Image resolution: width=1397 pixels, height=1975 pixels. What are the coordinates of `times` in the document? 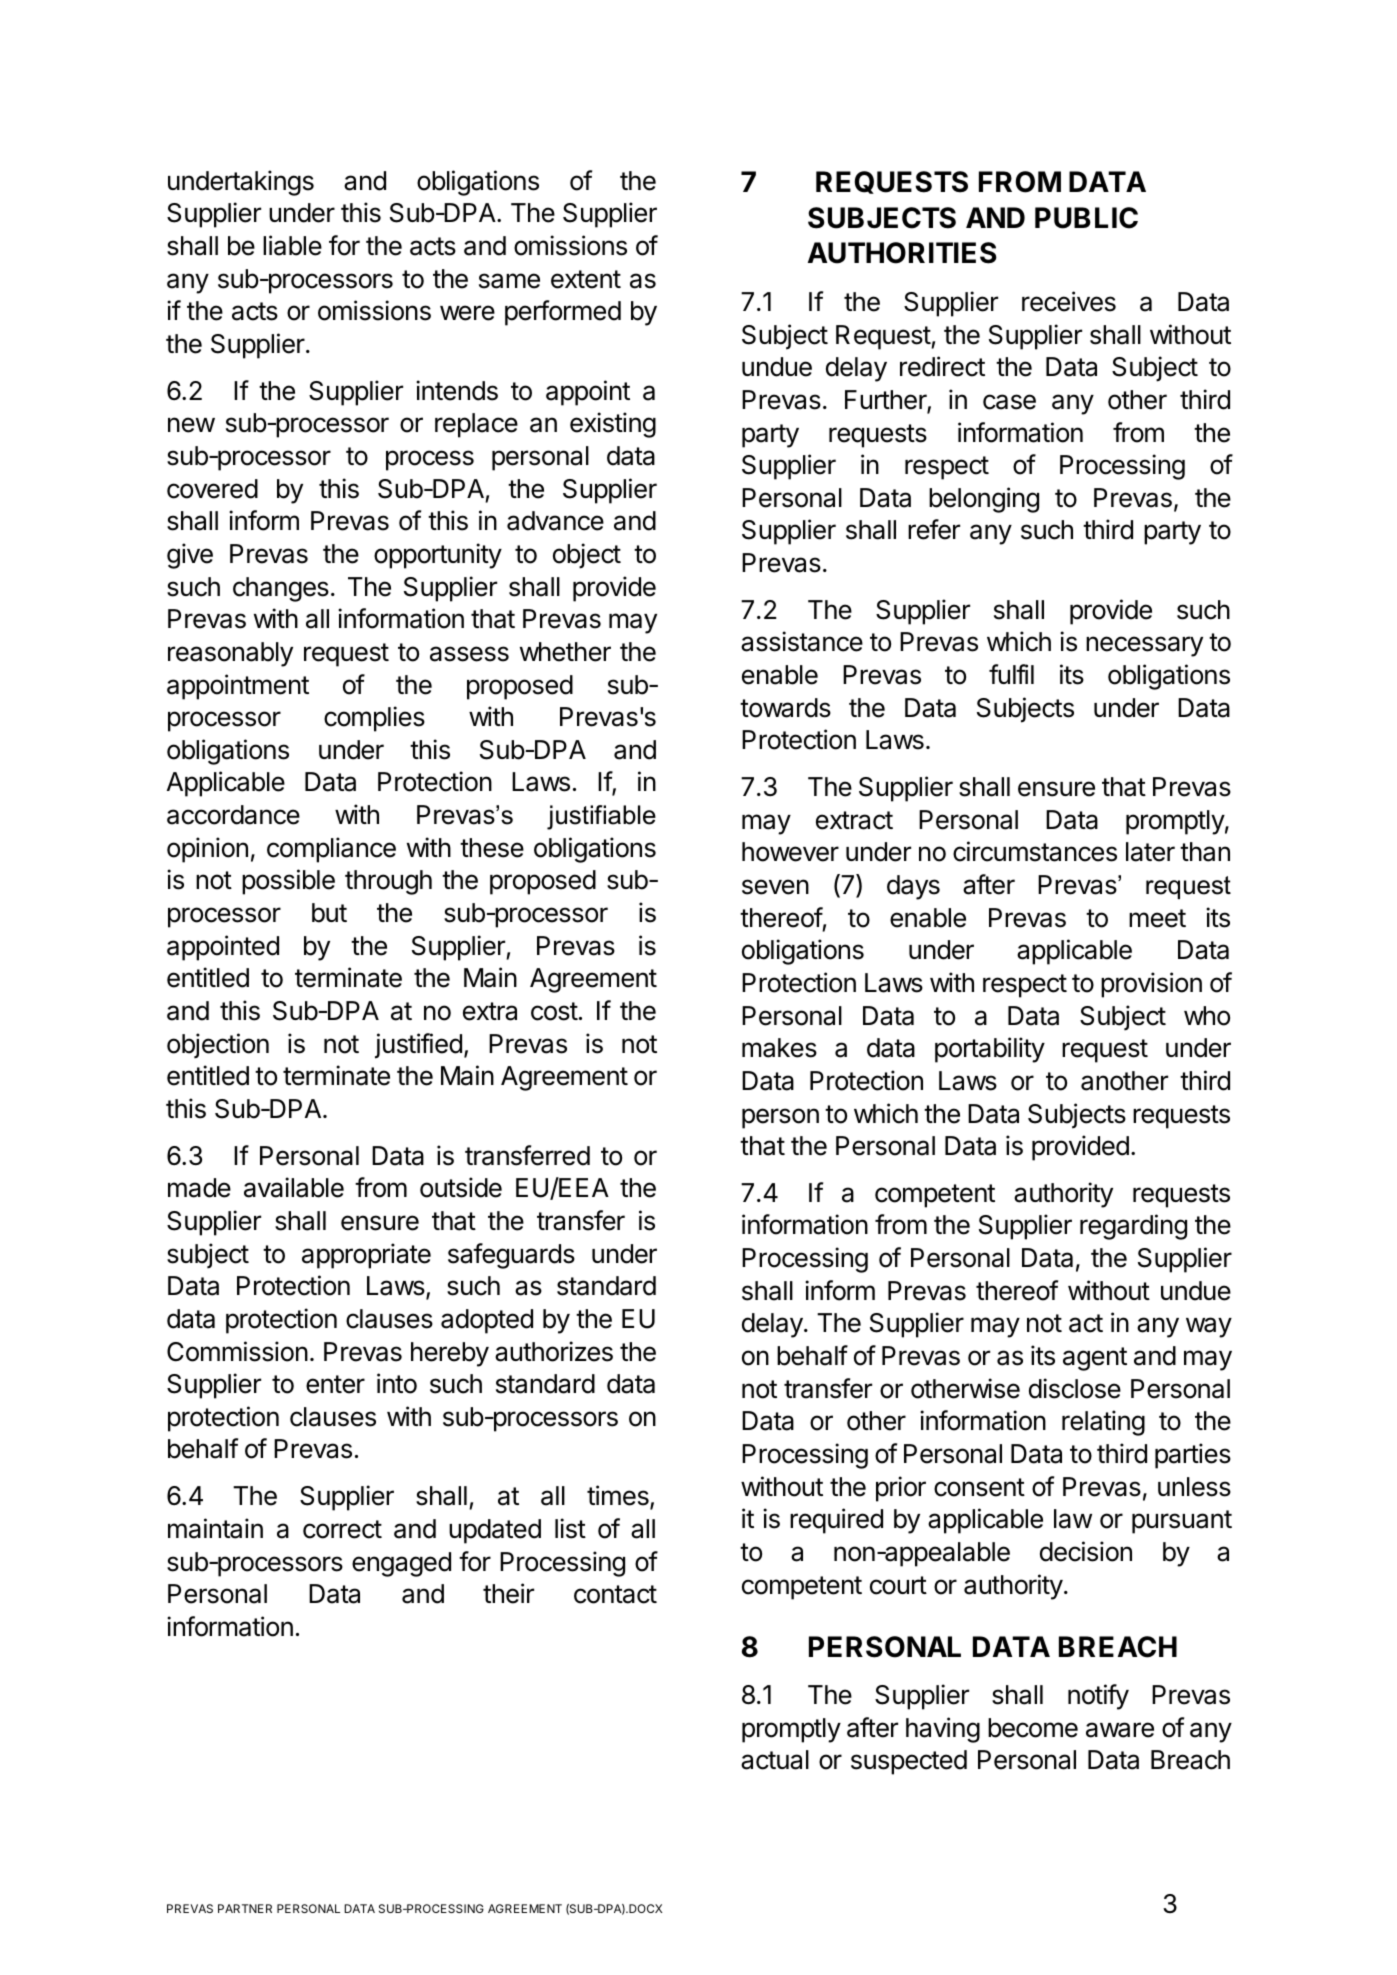 It's located at (619, 1496).
